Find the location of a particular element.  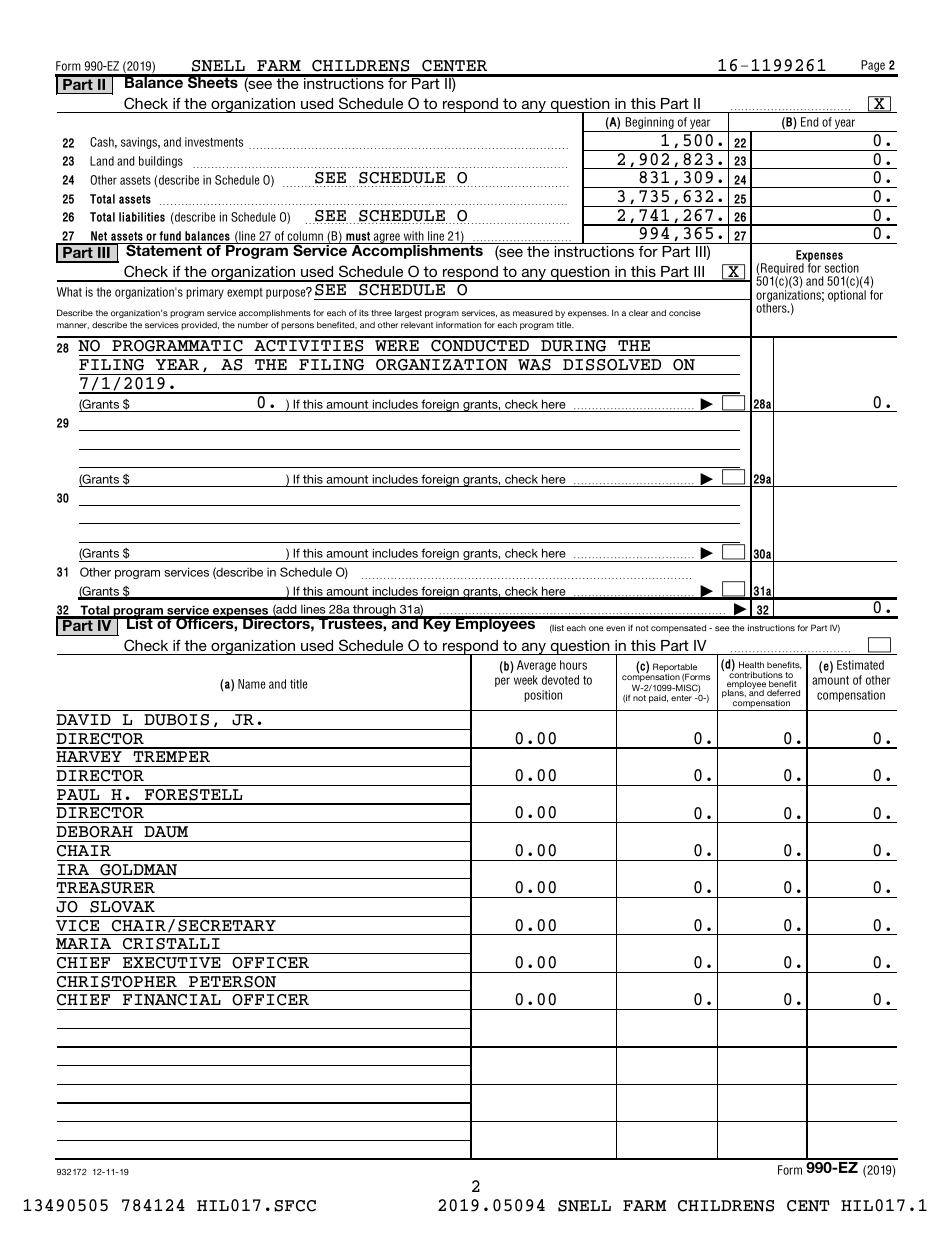

paid is located at coordinates (658, 698).
